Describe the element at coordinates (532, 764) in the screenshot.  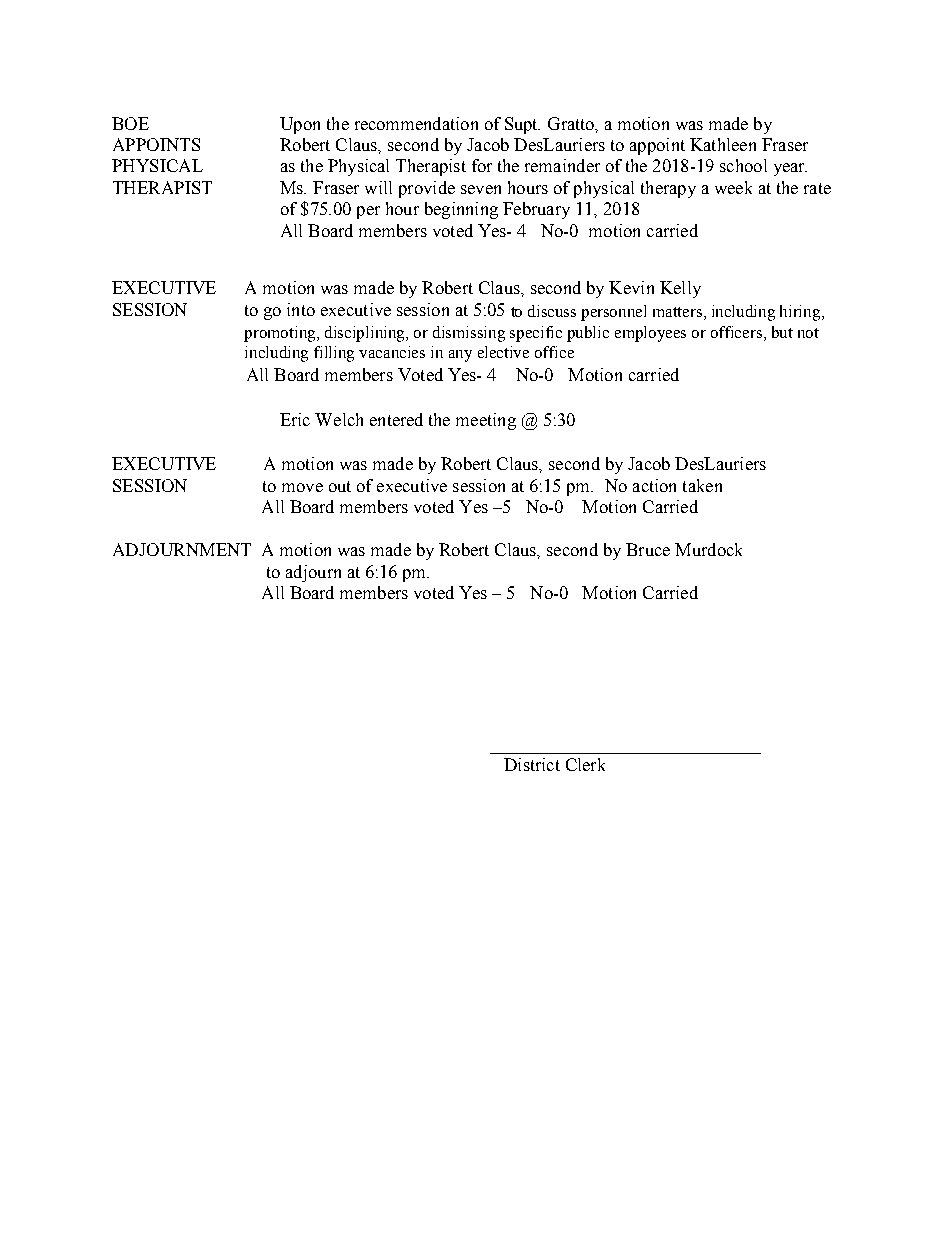
I see `District` at that location.
